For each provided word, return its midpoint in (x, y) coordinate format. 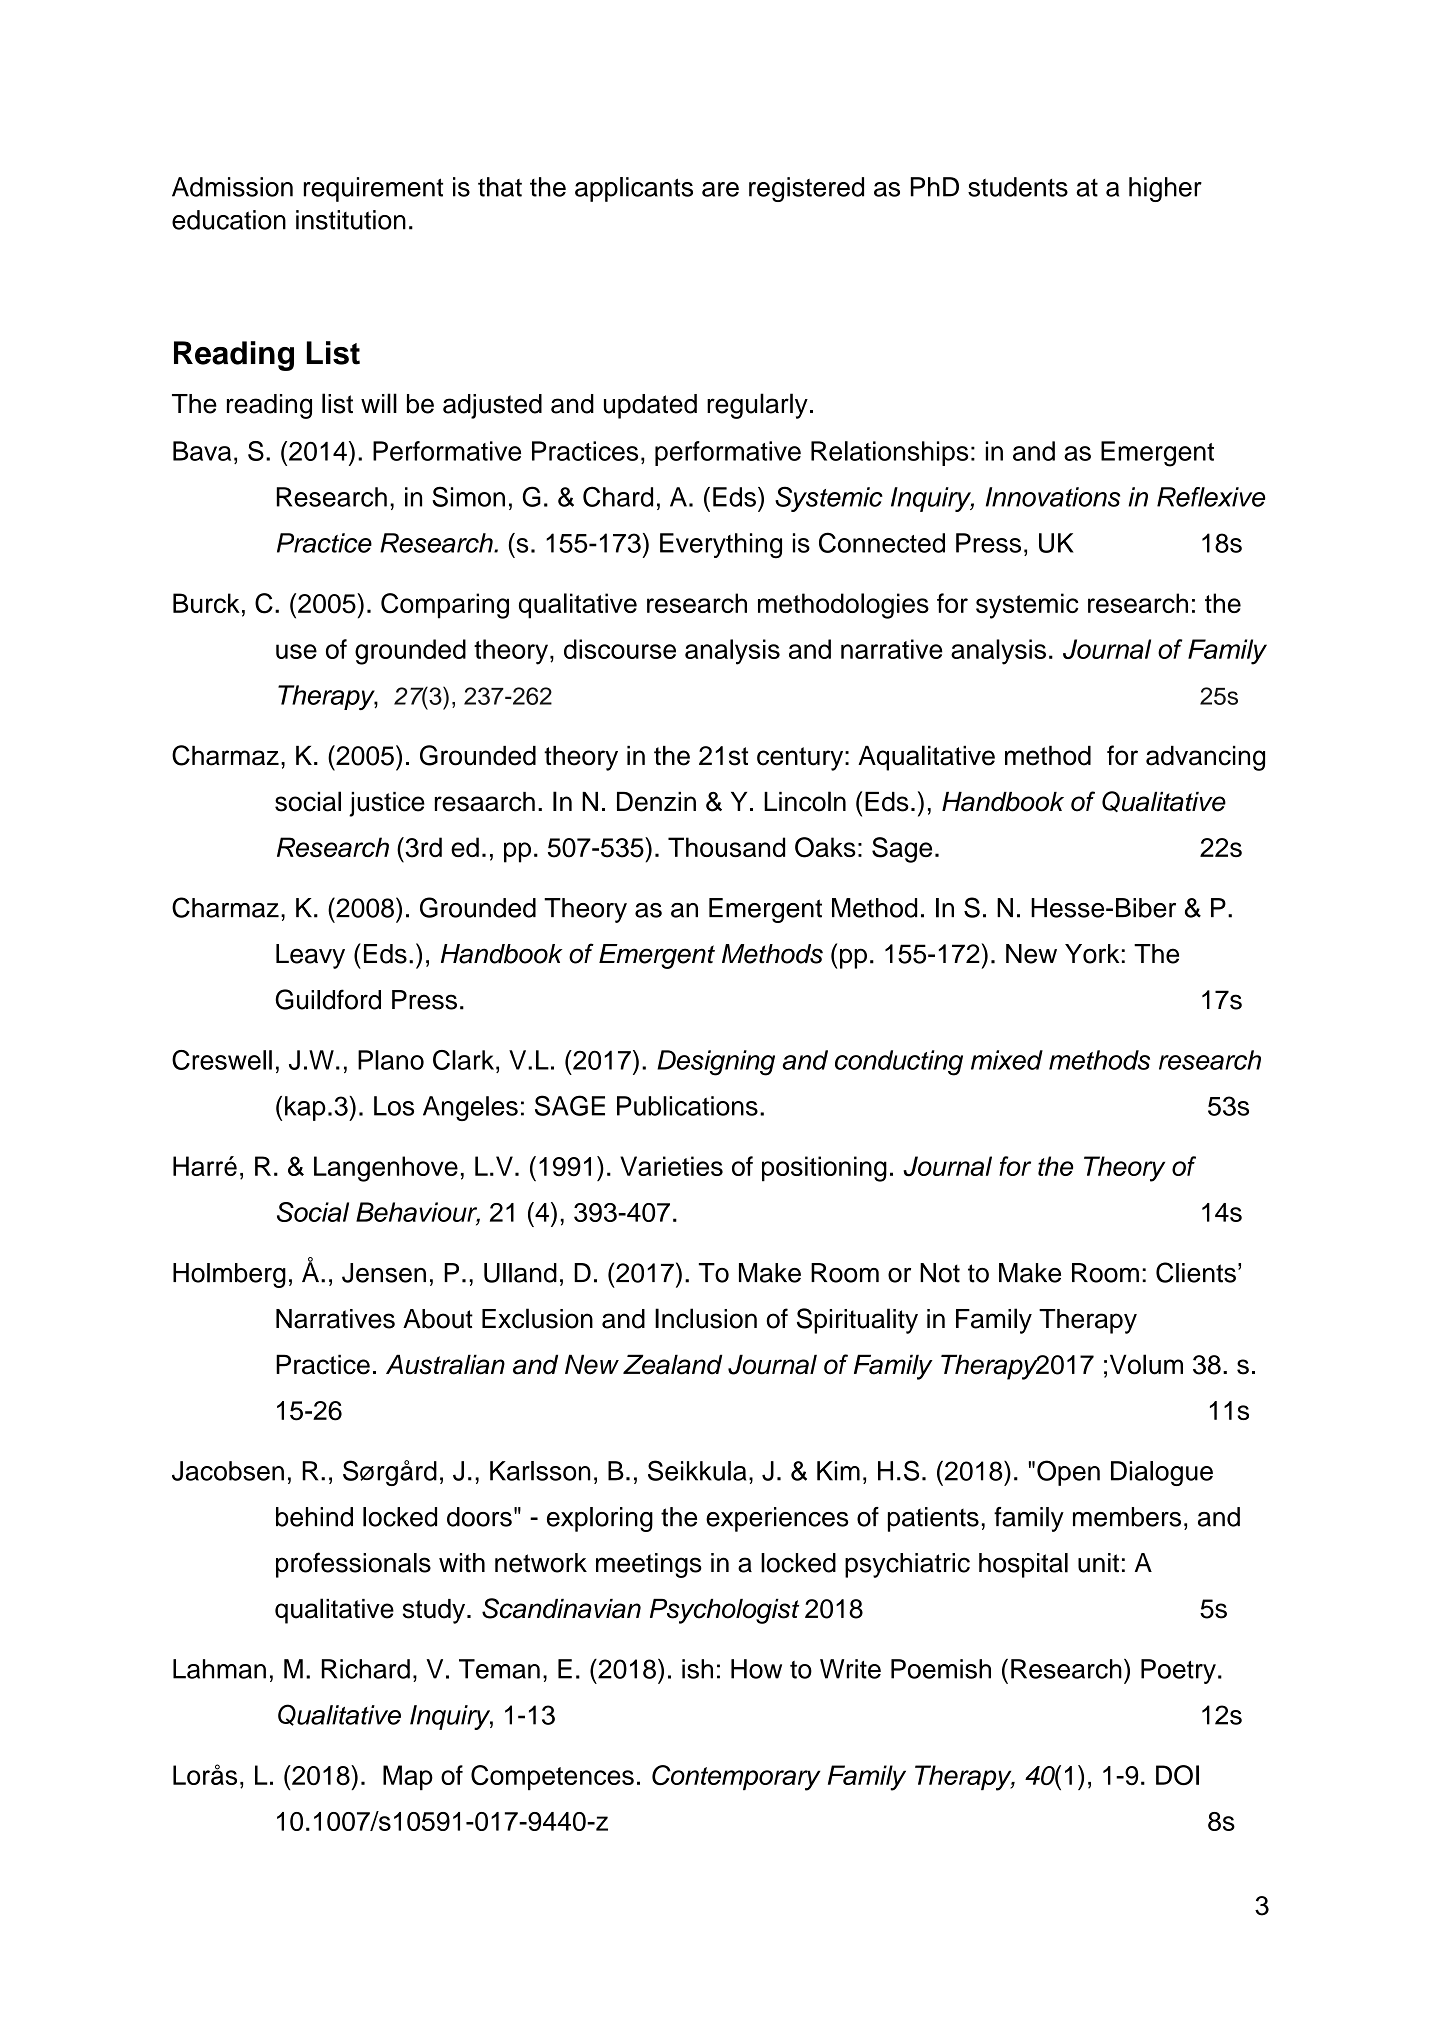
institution (351, 220)
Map (408, 1777)
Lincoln (805, 801)
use (296, 651)
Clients (1196, 1272)
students (1018, 187)
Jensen (384, 1273)
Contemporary (736, 1778)
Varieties (671, 1166)
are (720, 189)
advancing (1205, 758)
